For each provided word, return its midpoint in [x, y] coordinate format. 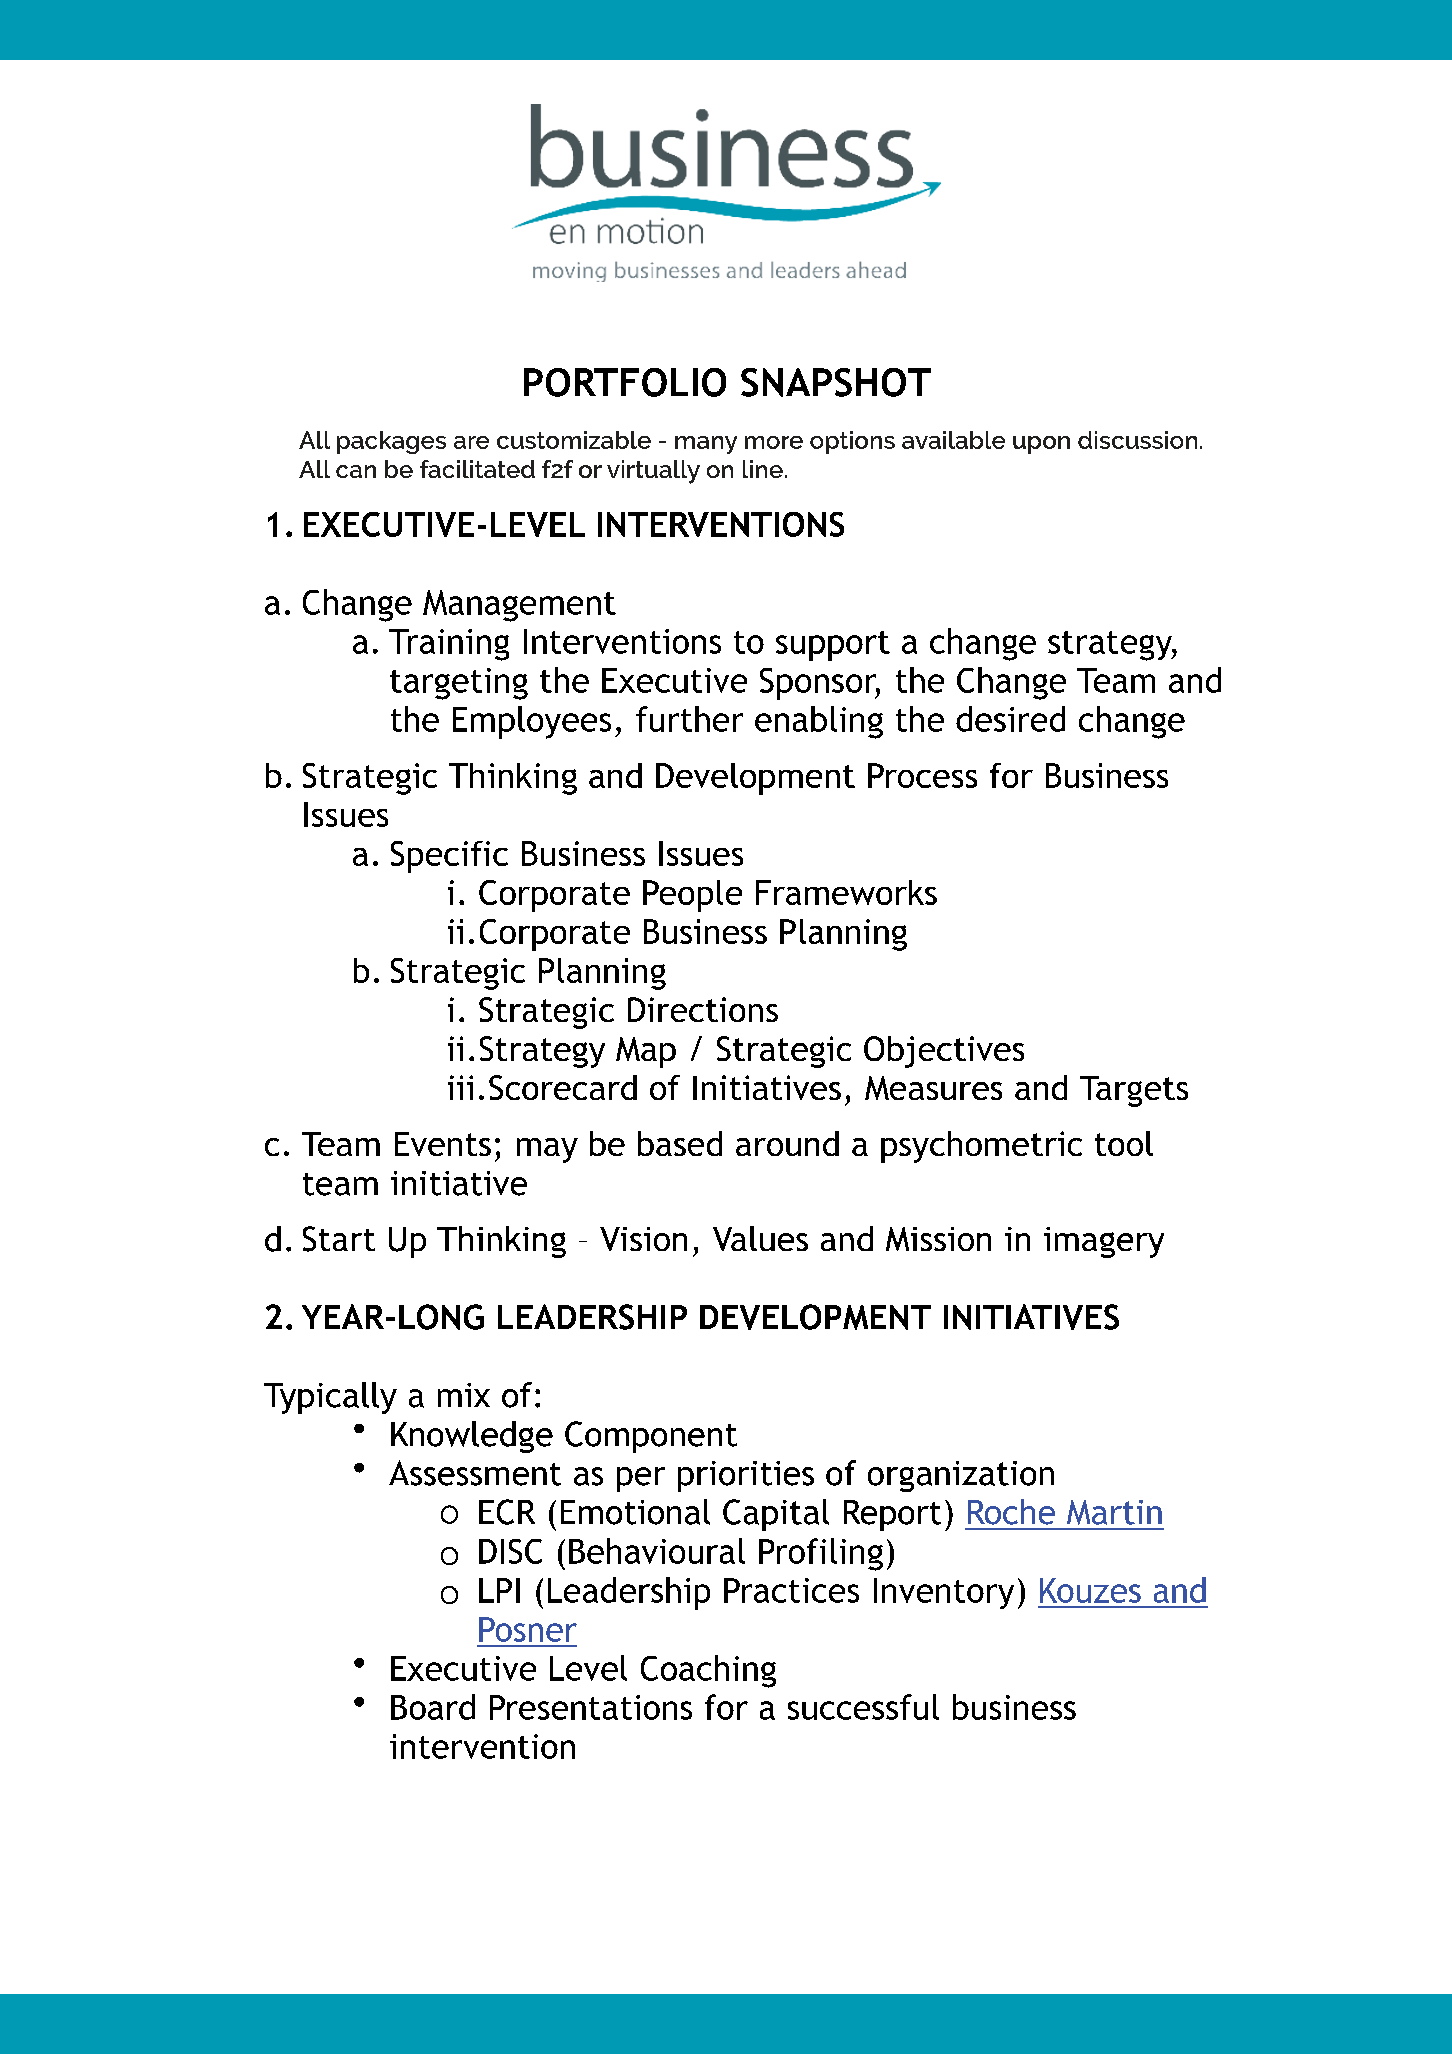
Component [651, 1437]
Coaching [708, 1671]
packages [391, 442]
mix [464, 1395]
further [689, 719]
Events [443, 1144]
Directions [703, 1009]
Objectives [944, 1052]
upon [1041, 445]
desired [1010, 719]
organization [961, 1476]
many [706, 445]
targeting [459, 684]
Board [433, 1707]
